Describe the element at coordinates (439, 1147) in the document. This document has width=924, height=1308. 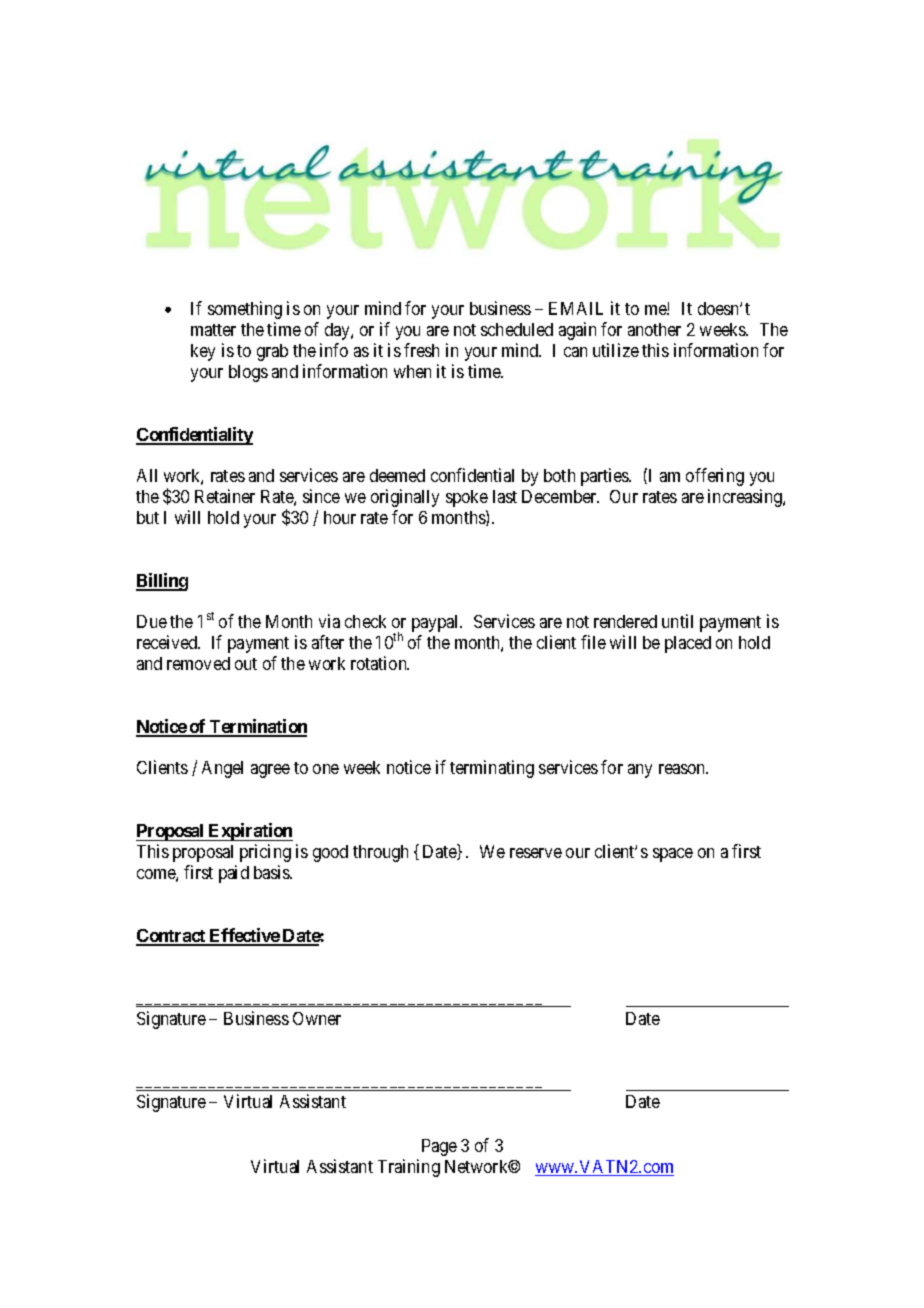
I see `Page` at that location.
